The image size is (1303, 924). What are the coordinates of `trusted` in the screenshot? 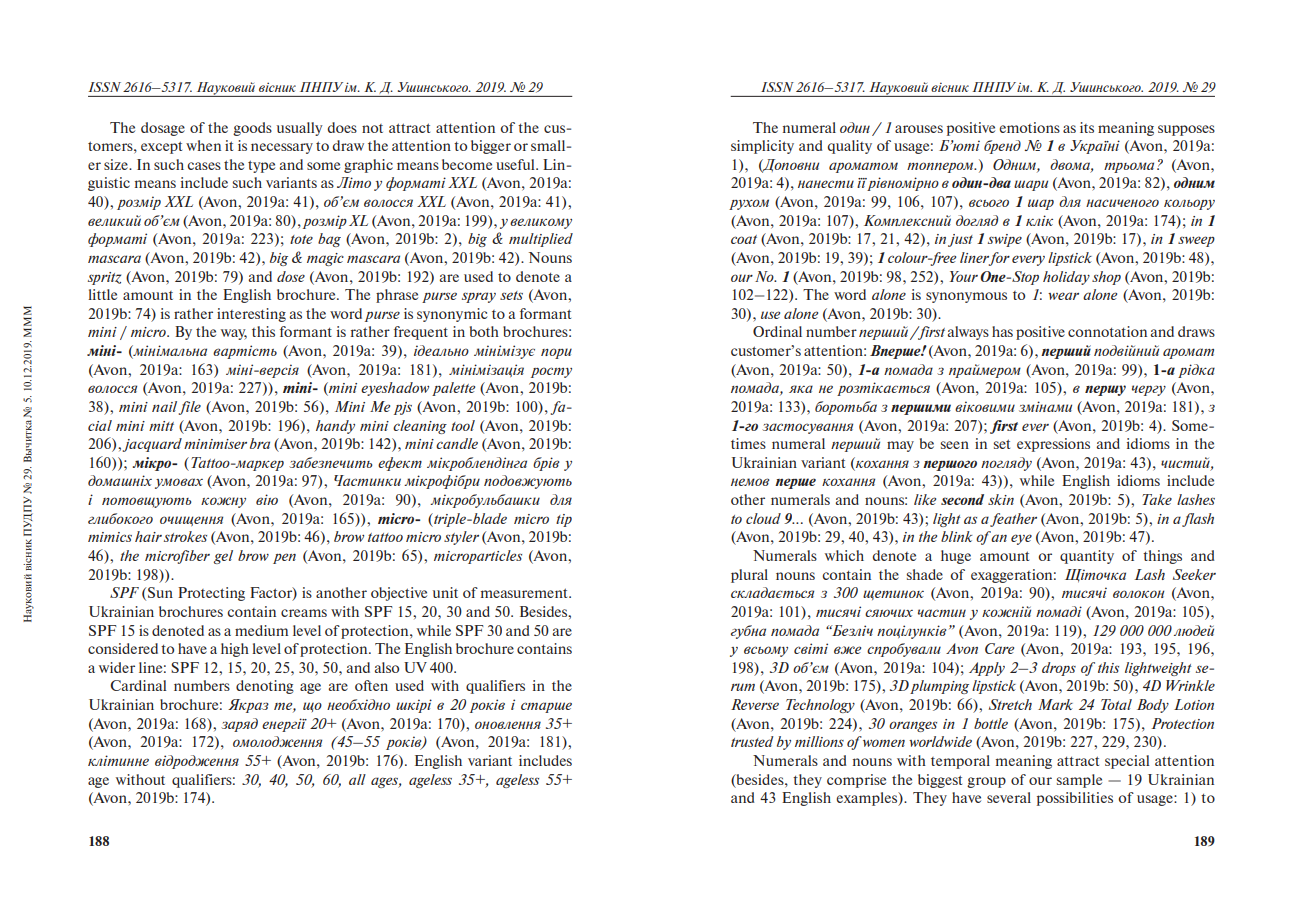 It's located at (752, 741).
